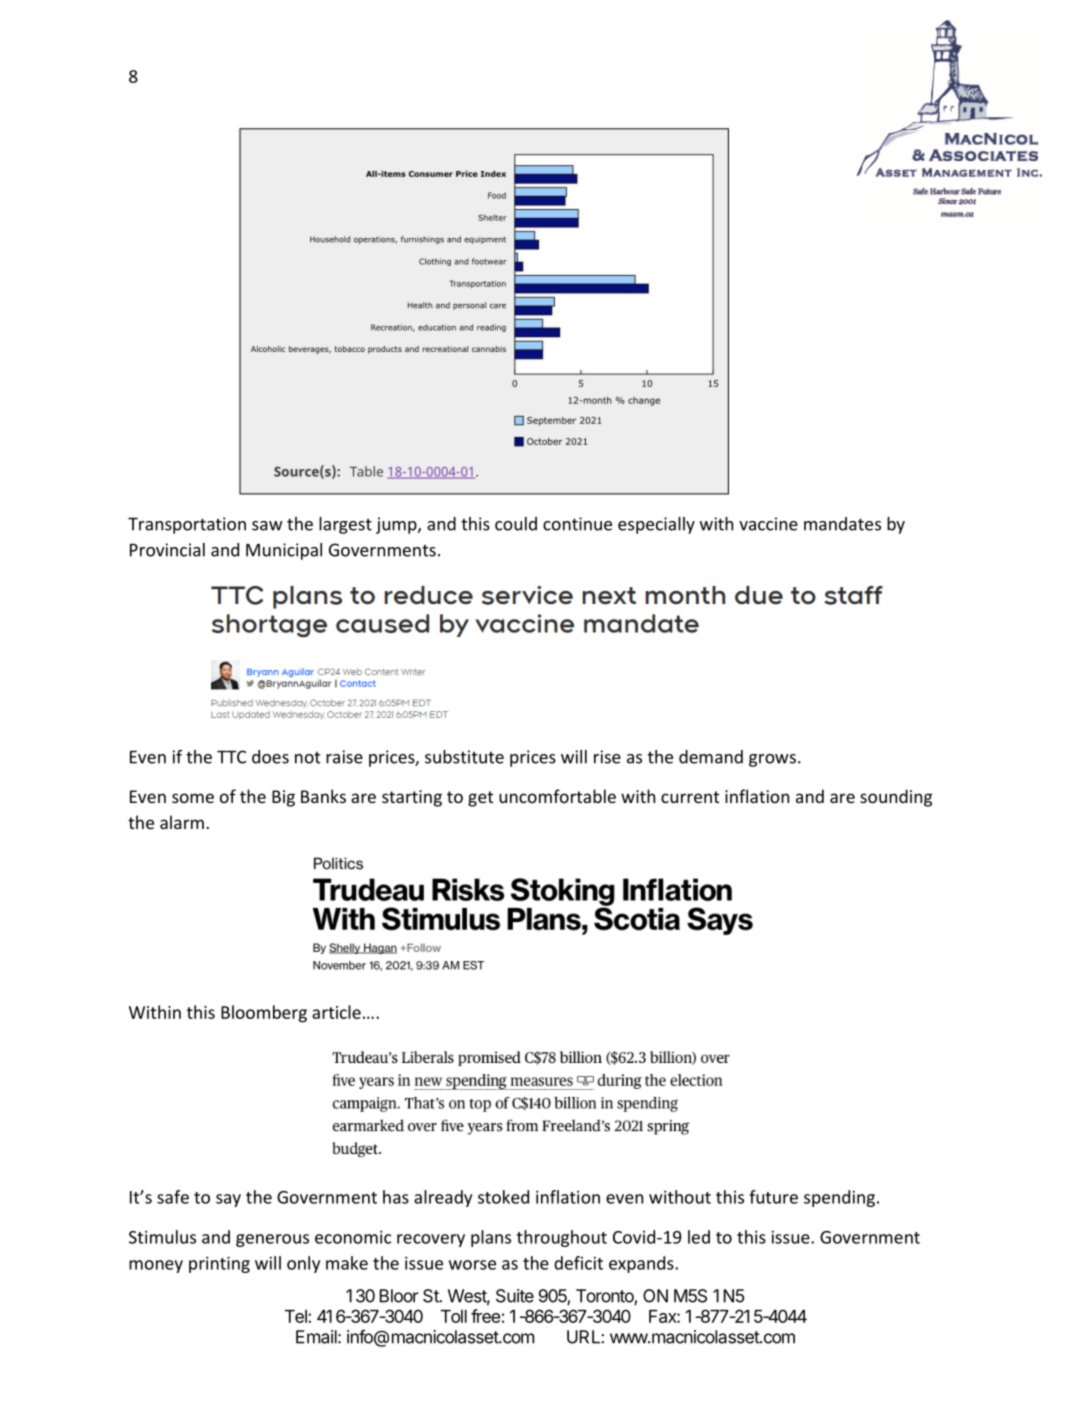 The width and height of the screenshot is (1090, 1411). What do you see at coordinates (515, 1296) in the screenshot?
I see `Suite` at bounding box center [515, 1296].
